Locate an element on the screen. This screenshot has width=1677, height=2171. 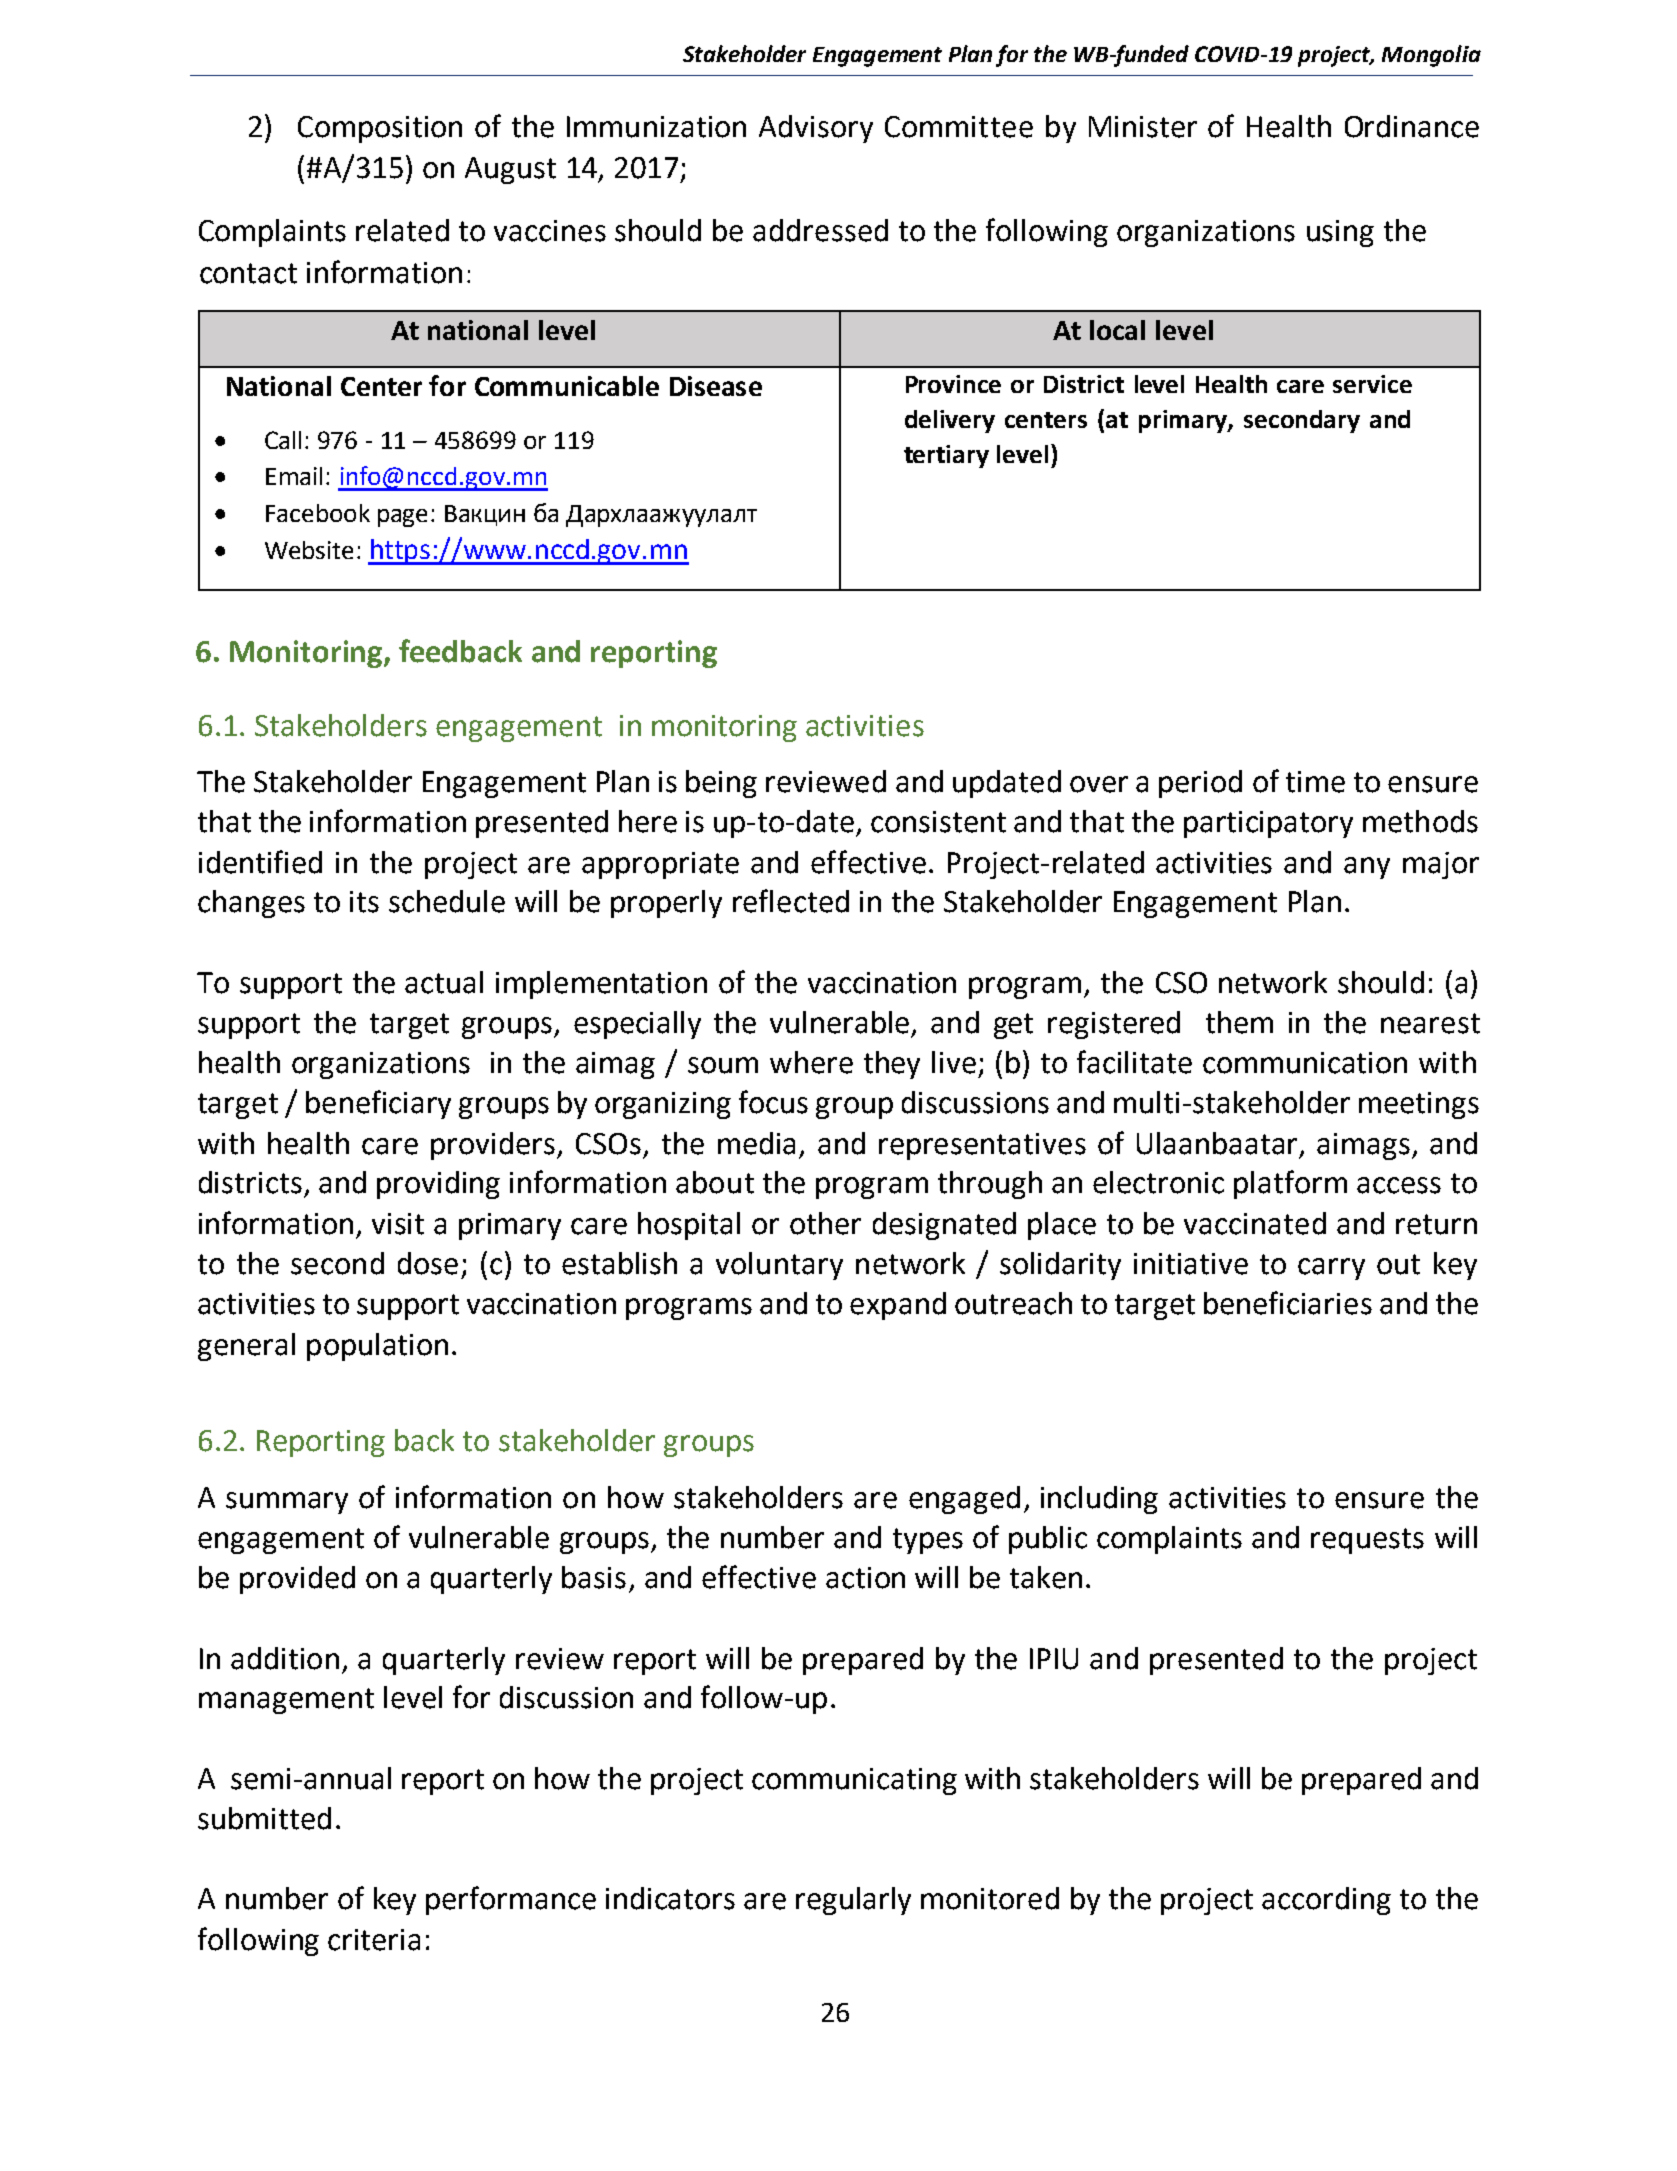
Advisory is located at coordinates (816, 129).
